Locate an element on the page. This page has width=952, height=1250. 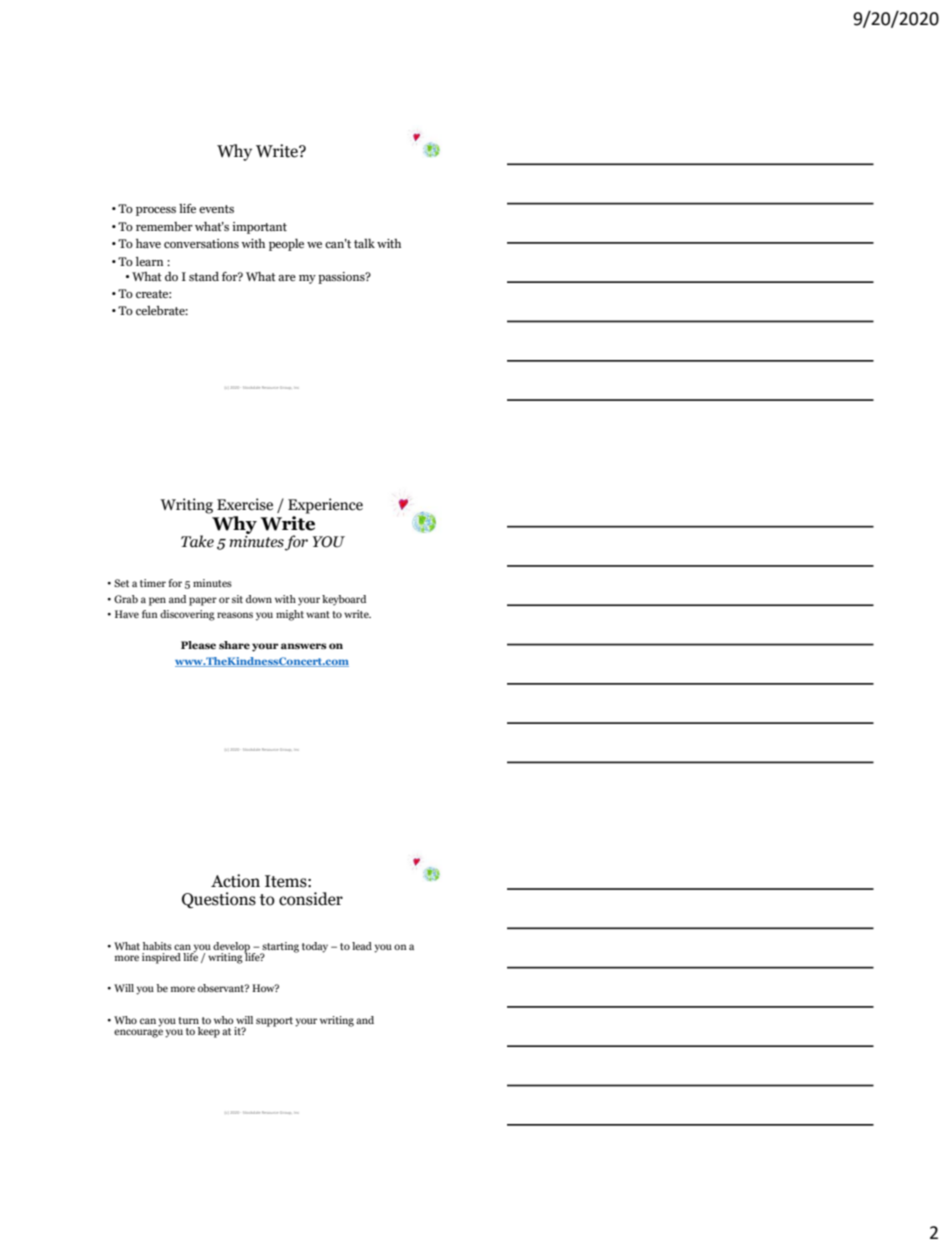
keyboard is located at coordinates (344, 600).
